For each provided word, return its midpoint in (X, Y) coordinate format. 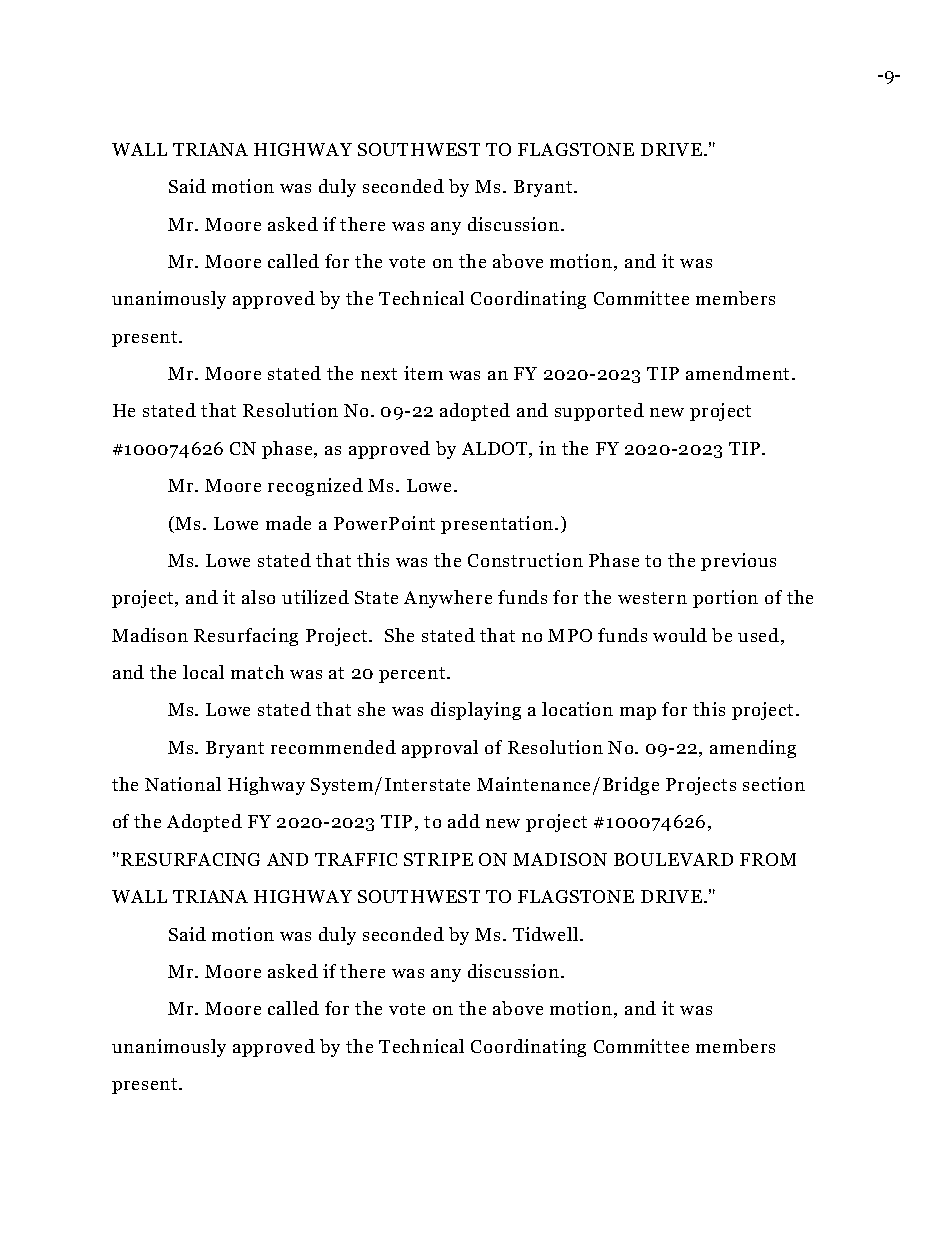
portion (725, 599)
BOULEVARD (673, 859)
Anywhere (448, 599)
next (379, 374)
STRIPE (438, 859)
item (423, 373)
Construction (525, 560)
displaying (476, 711)
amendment (737, 373)
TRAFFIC (356, 859)
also (258, 597)
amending (753, 749)
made (288, 523)
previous (738, 562)
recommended (333, 747)
